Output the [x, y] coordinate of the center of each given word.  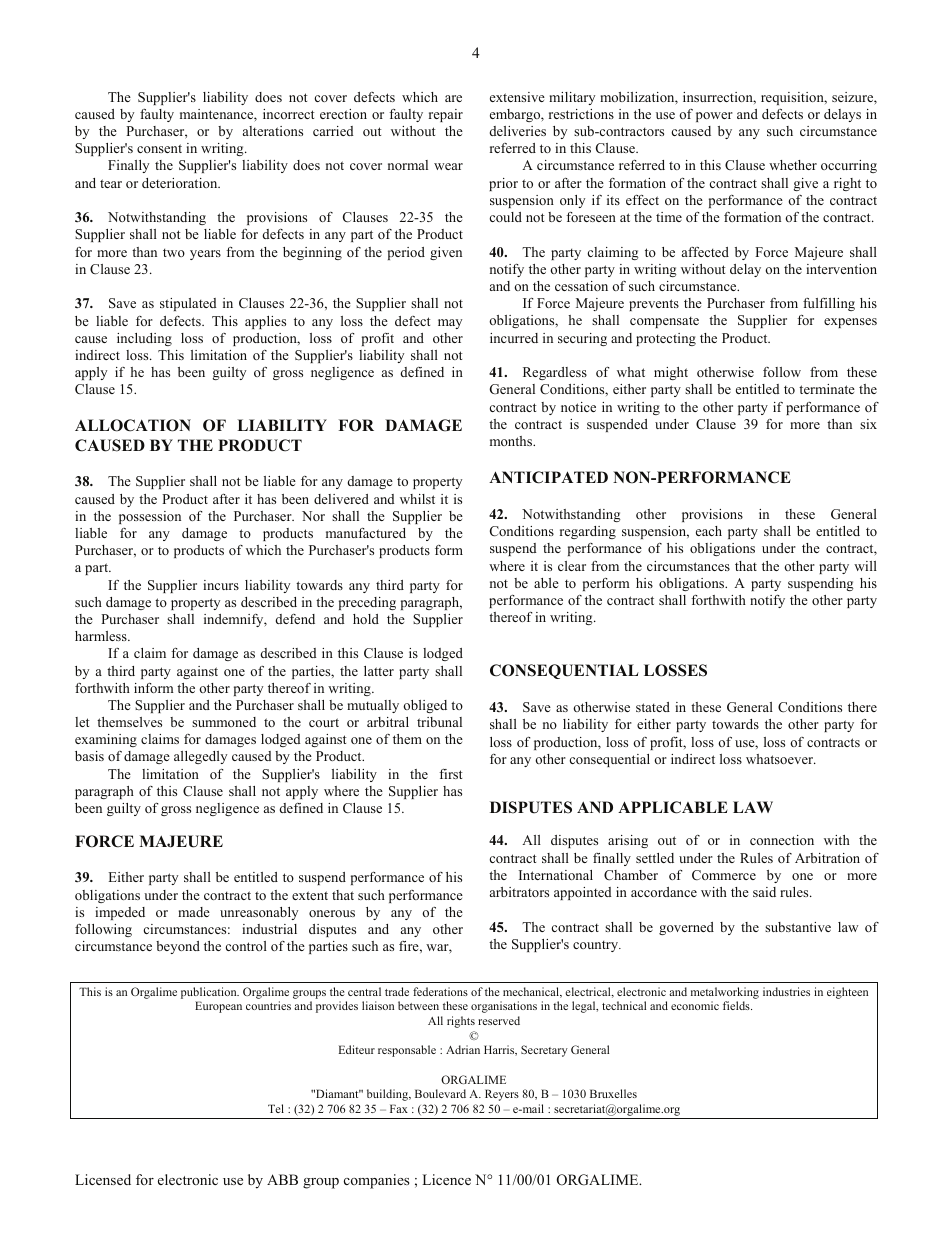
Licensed [103, 1179]
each [709, 531]
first [451, 774]
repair [446, 115]
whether [793, 165]
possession [150, 517]
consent [159, 148]
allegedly [200, 757]
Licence [446, 1179]
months [512, 441]
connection [782, 840]
